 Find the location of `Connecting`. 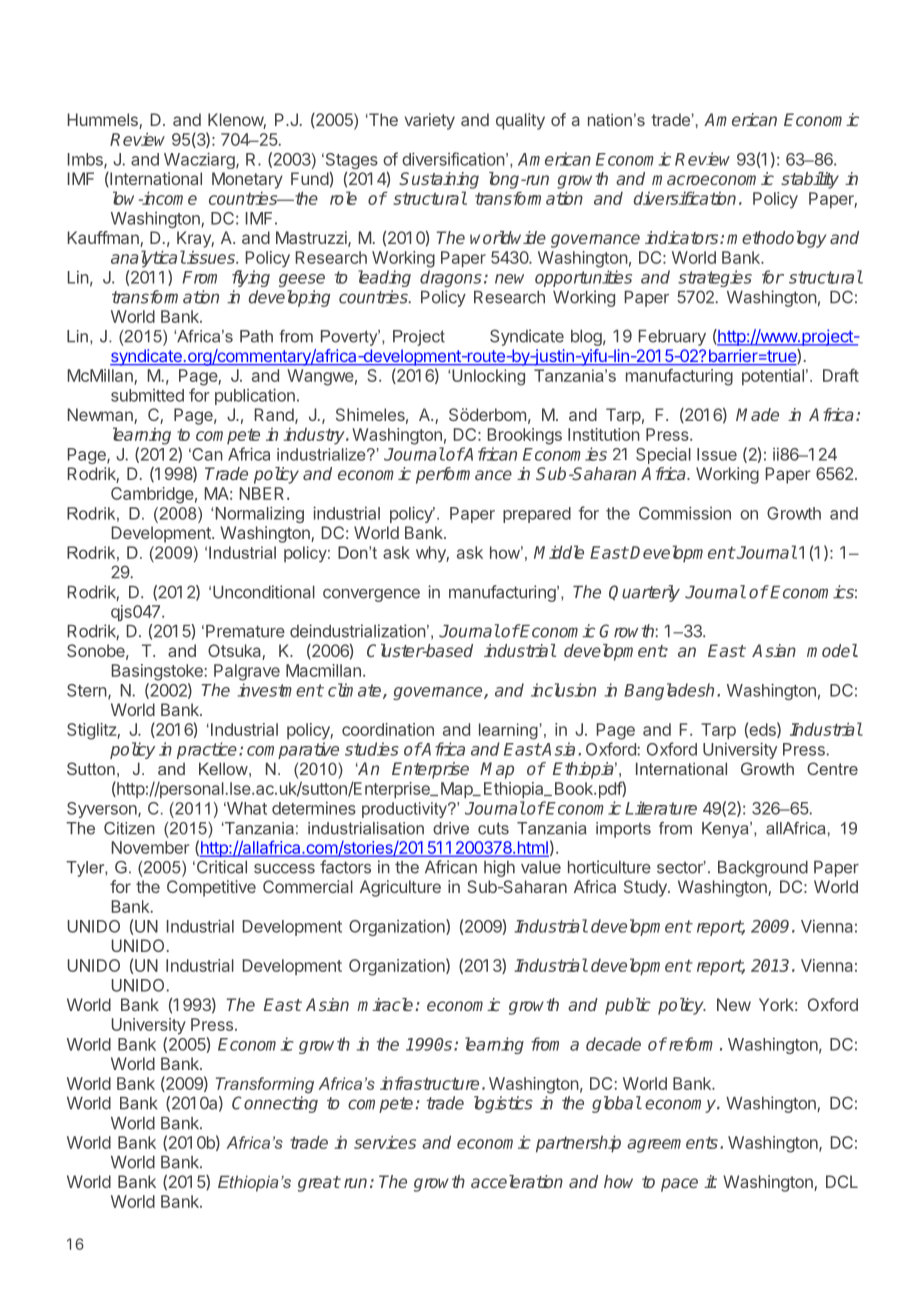

Connecting is located at coordinates (275, 1104).
